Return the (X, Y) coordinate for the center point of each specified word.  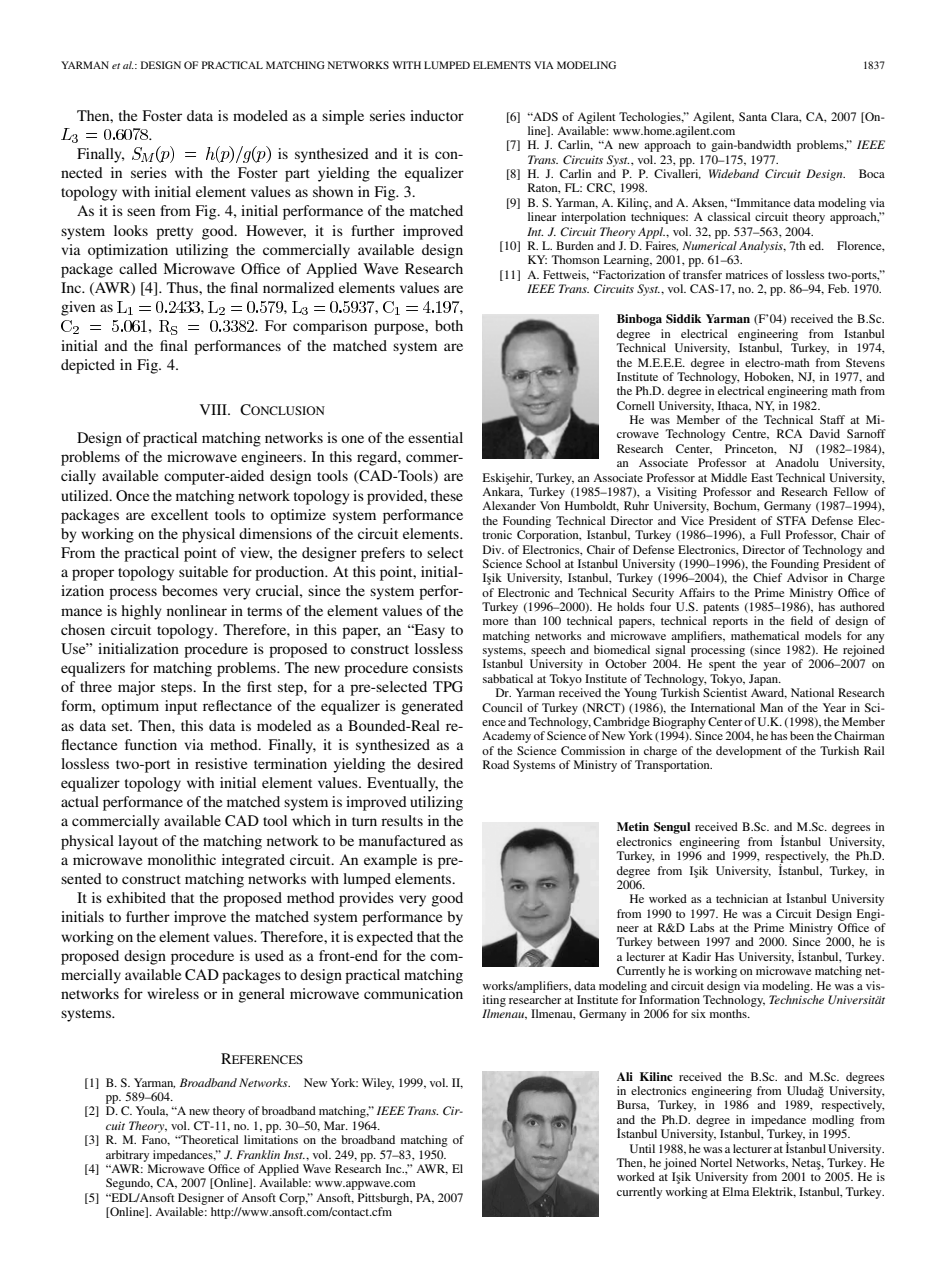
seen (141, 212)
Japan (765, 680)
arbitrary (127, 1156)
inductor (437, 115)
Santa (753, 116)
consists (438, 667)
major (136, 688)
